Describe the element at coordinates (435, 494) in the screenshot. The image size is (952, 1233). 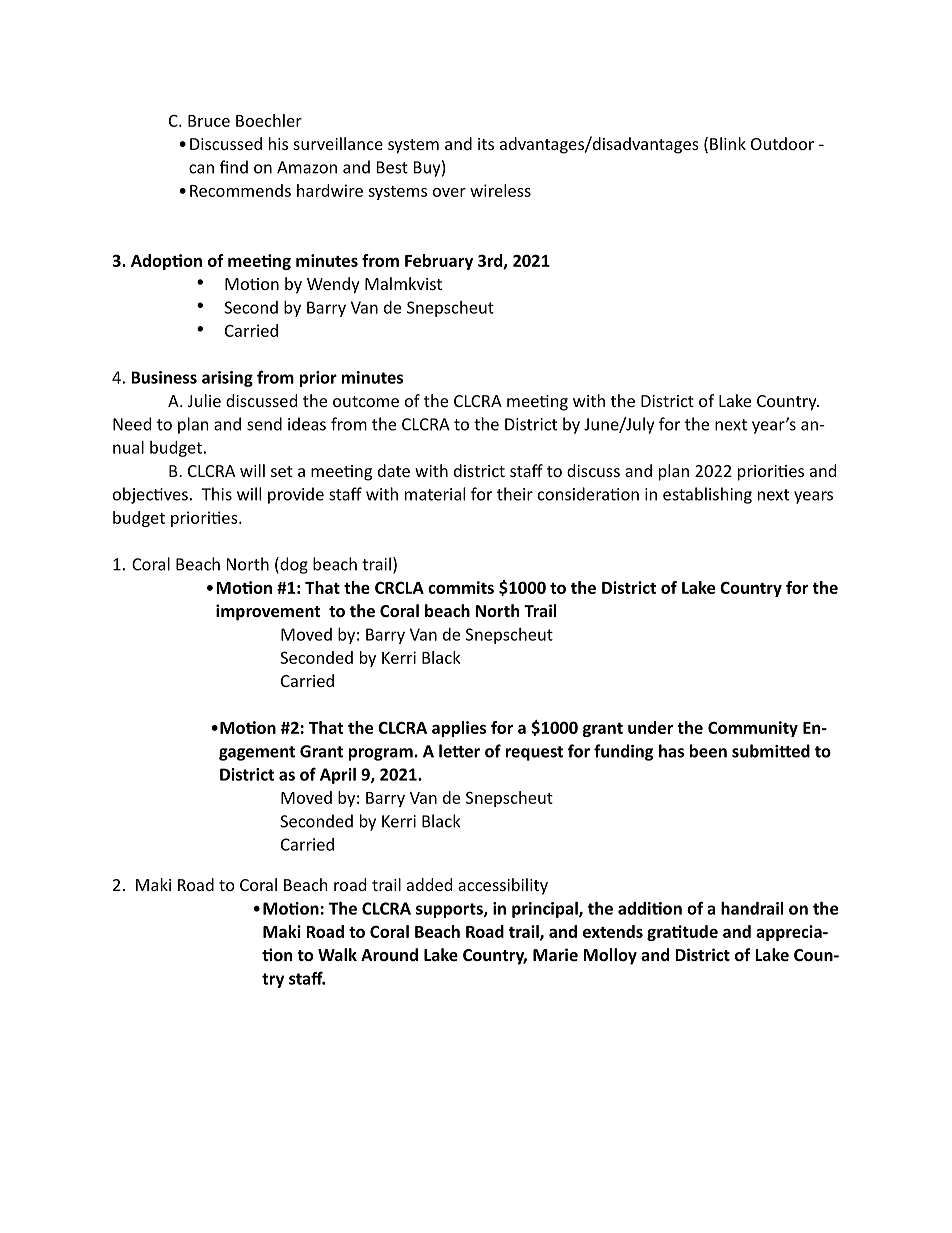
I see `material` at that location.
